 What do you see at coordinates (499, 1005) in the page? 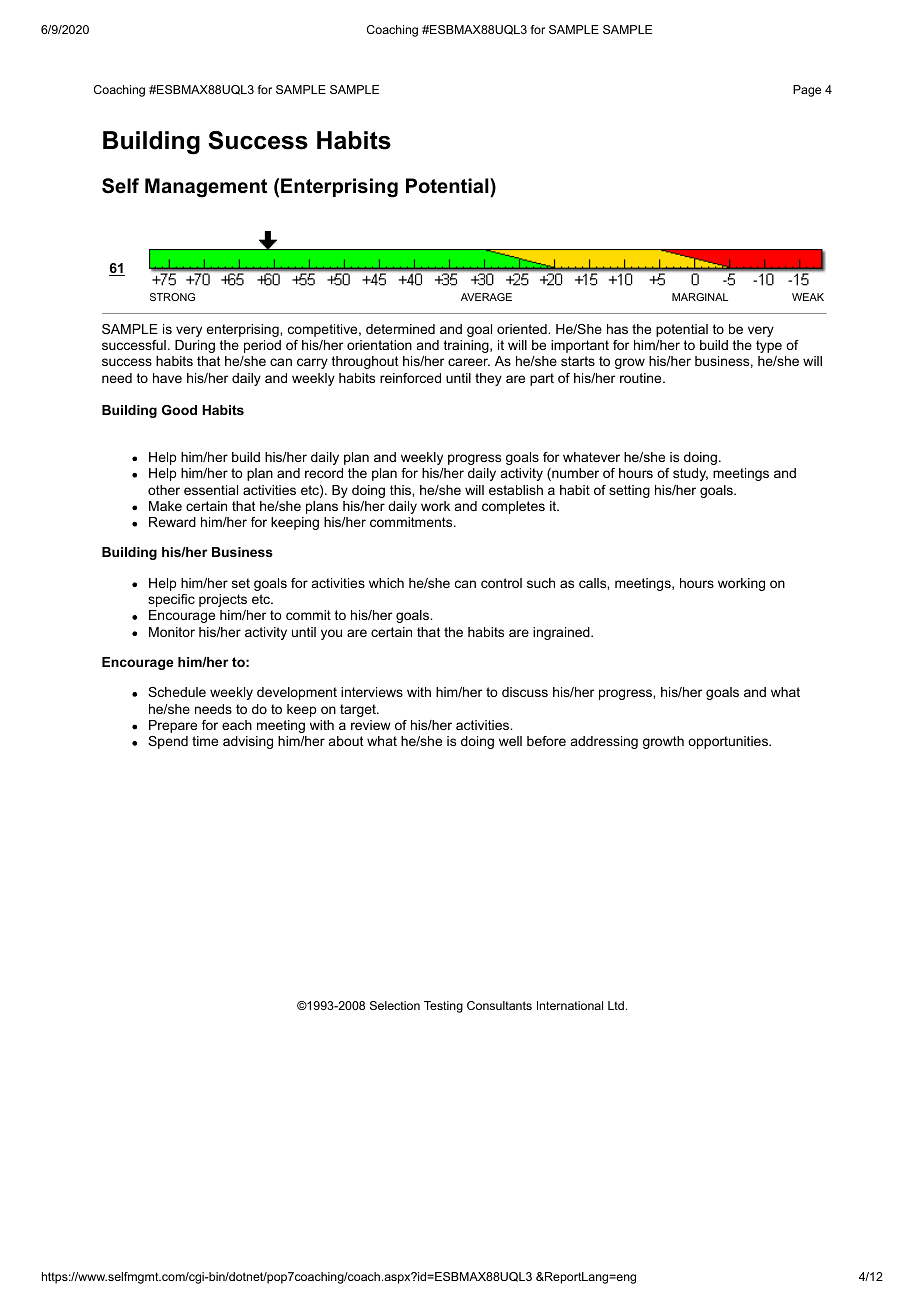
I see `Consultants` at bounding box center [499, 1005].
